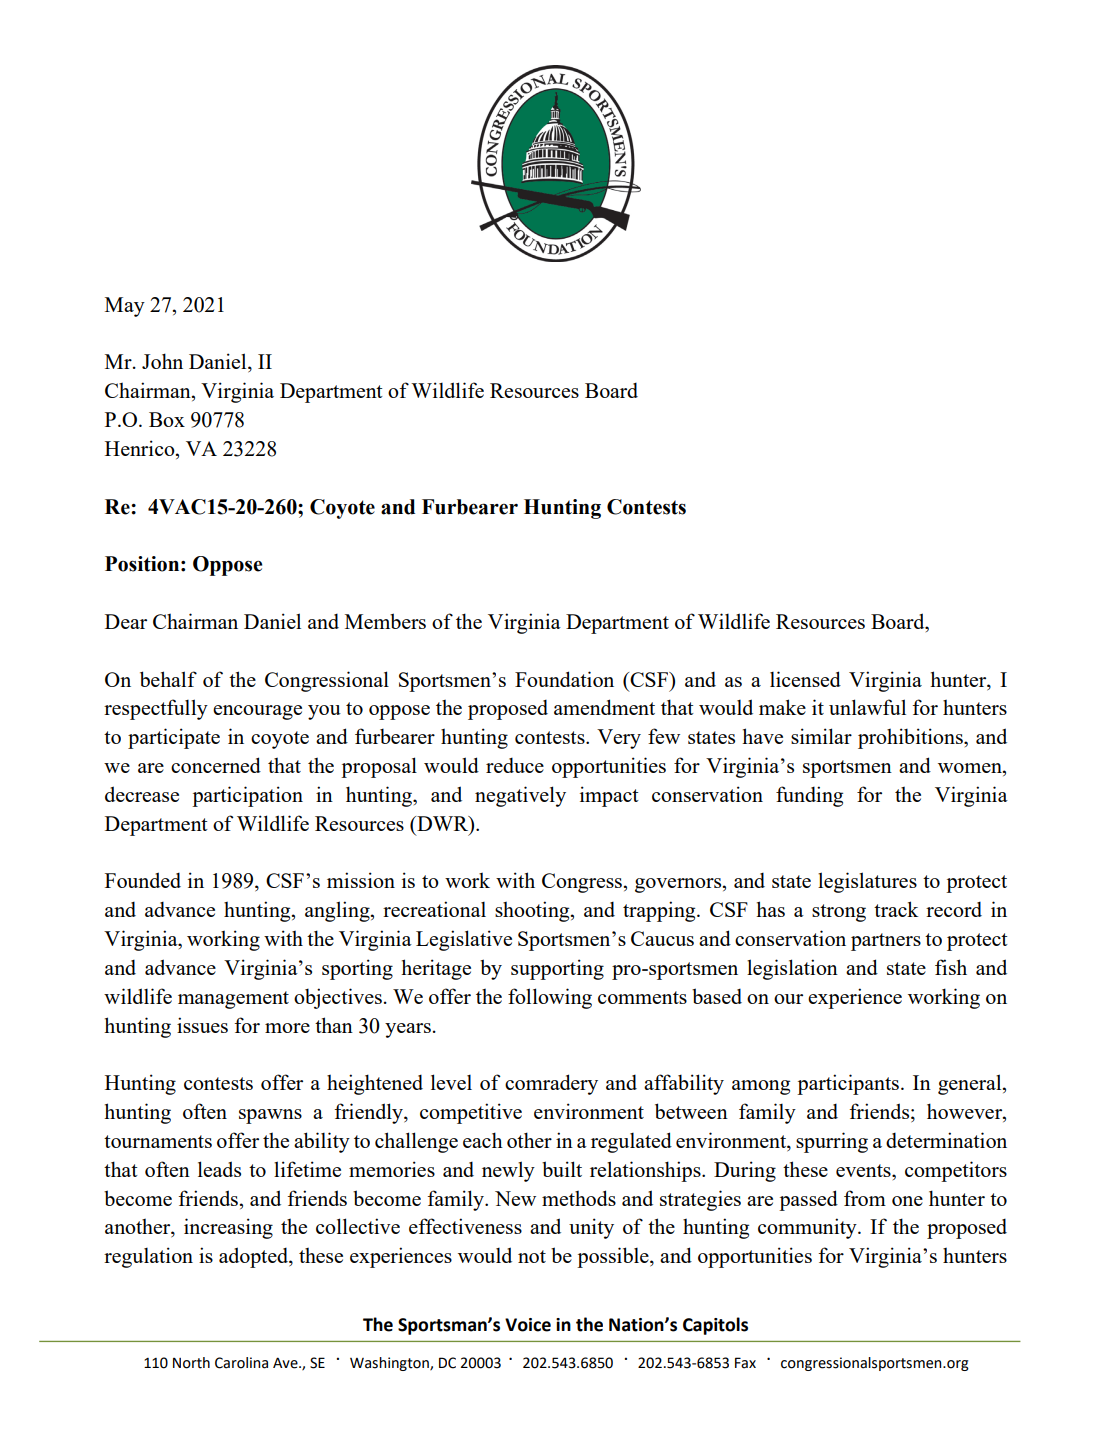 This screenshot has height=1439, width=1112. I want to click on Box, so click(167, 419).
